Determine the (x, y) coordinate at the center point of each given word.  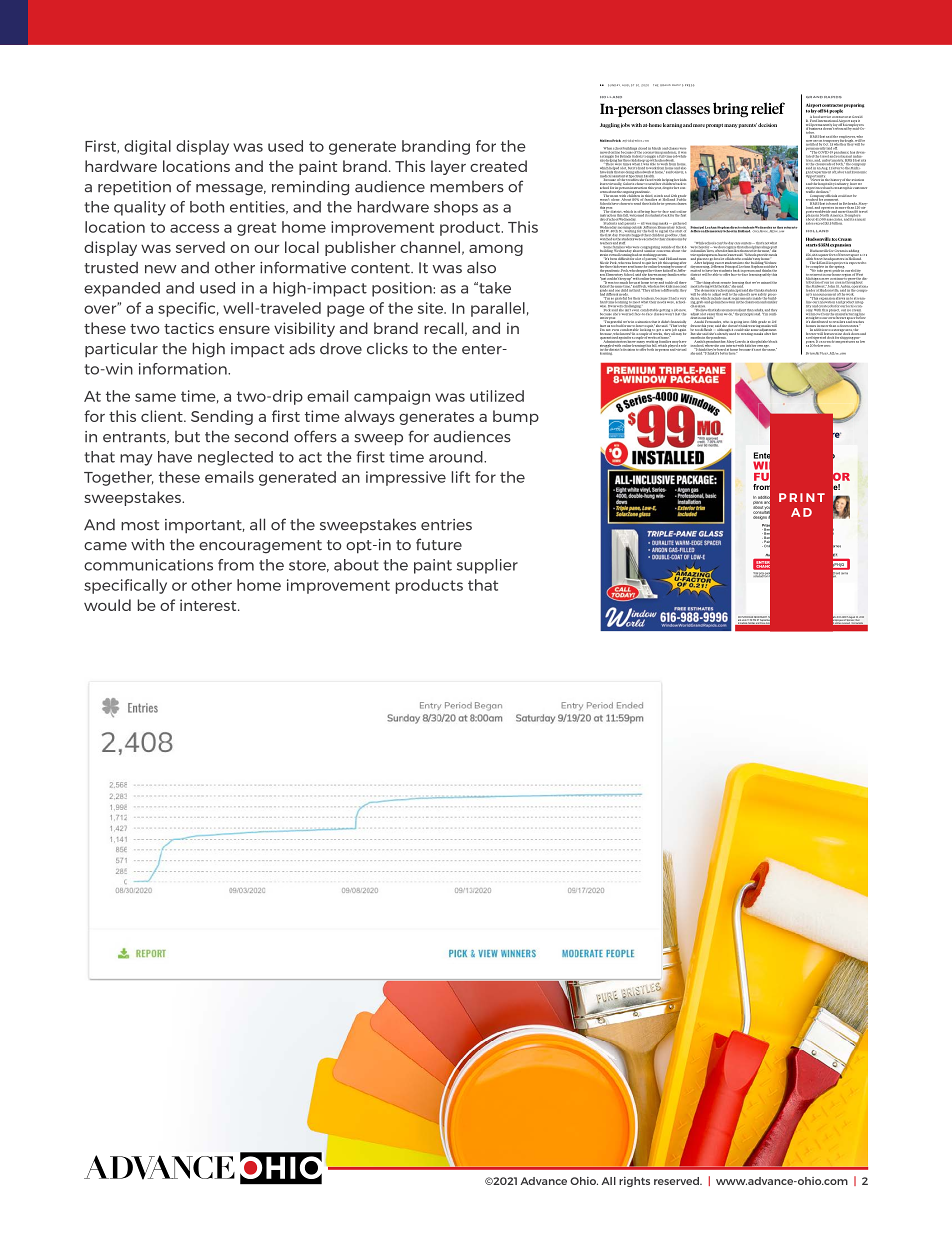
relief (768, 108)
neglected (235, 458)
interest (209, 605)
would (107, 605)
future (439, 544)
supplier (487, 566)
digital (147, 147)
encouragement (260, 547)
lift (461, 477)
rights (634, 1182)
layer (448, 167)
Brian (810, 353)
